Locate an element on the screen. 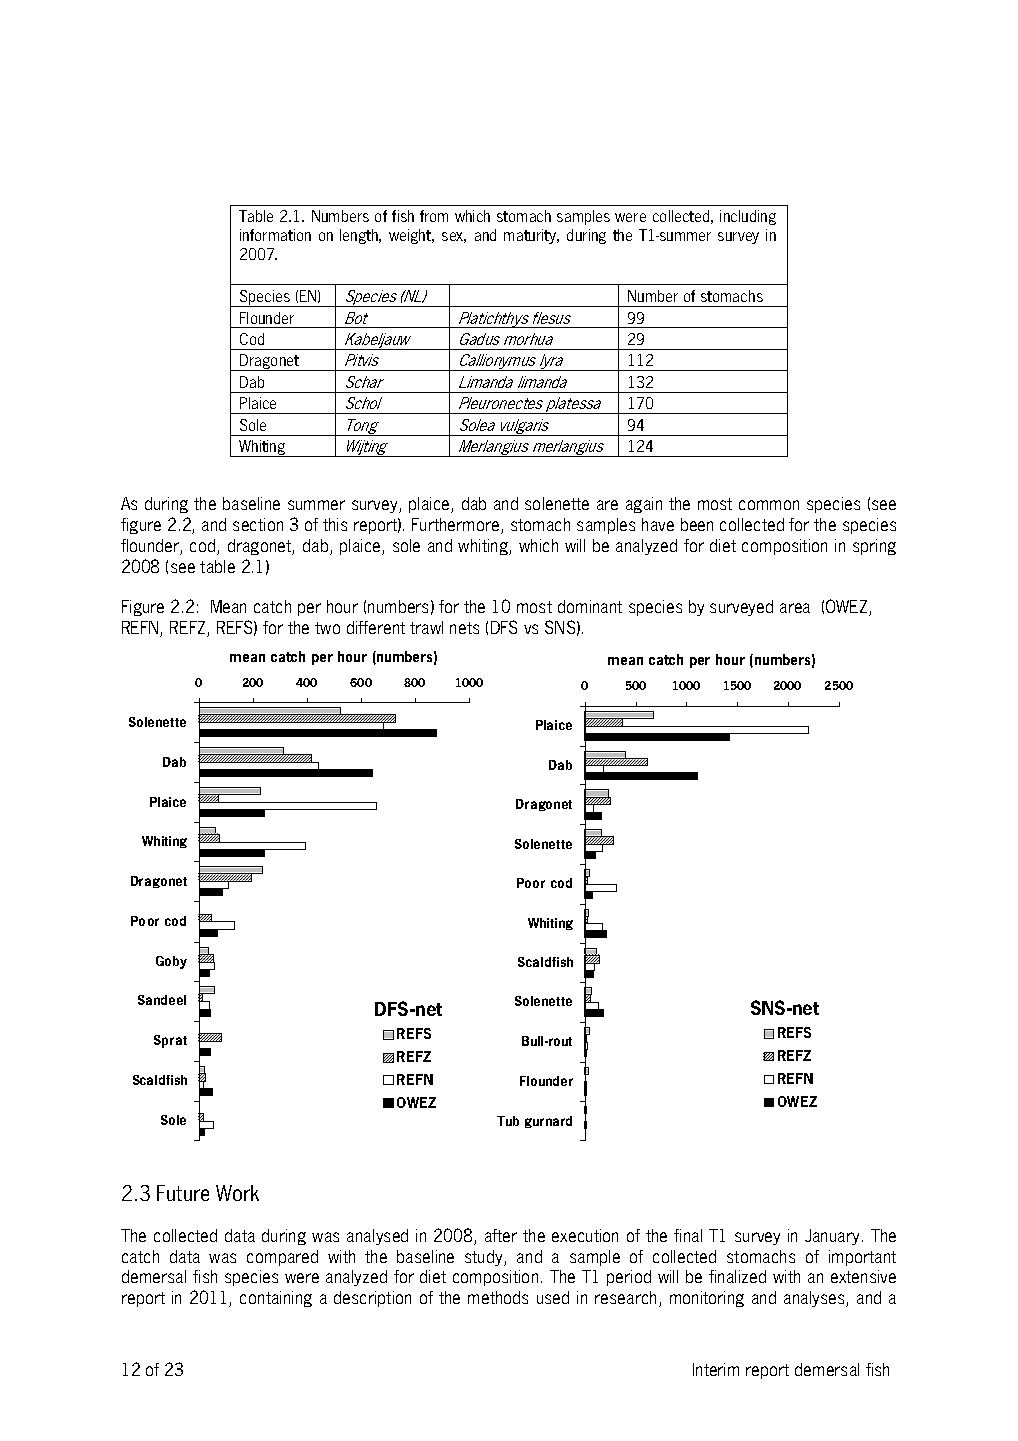 This screenshot has width=1018, height=1441. Furthermore is located at coordinates (457, 526).
